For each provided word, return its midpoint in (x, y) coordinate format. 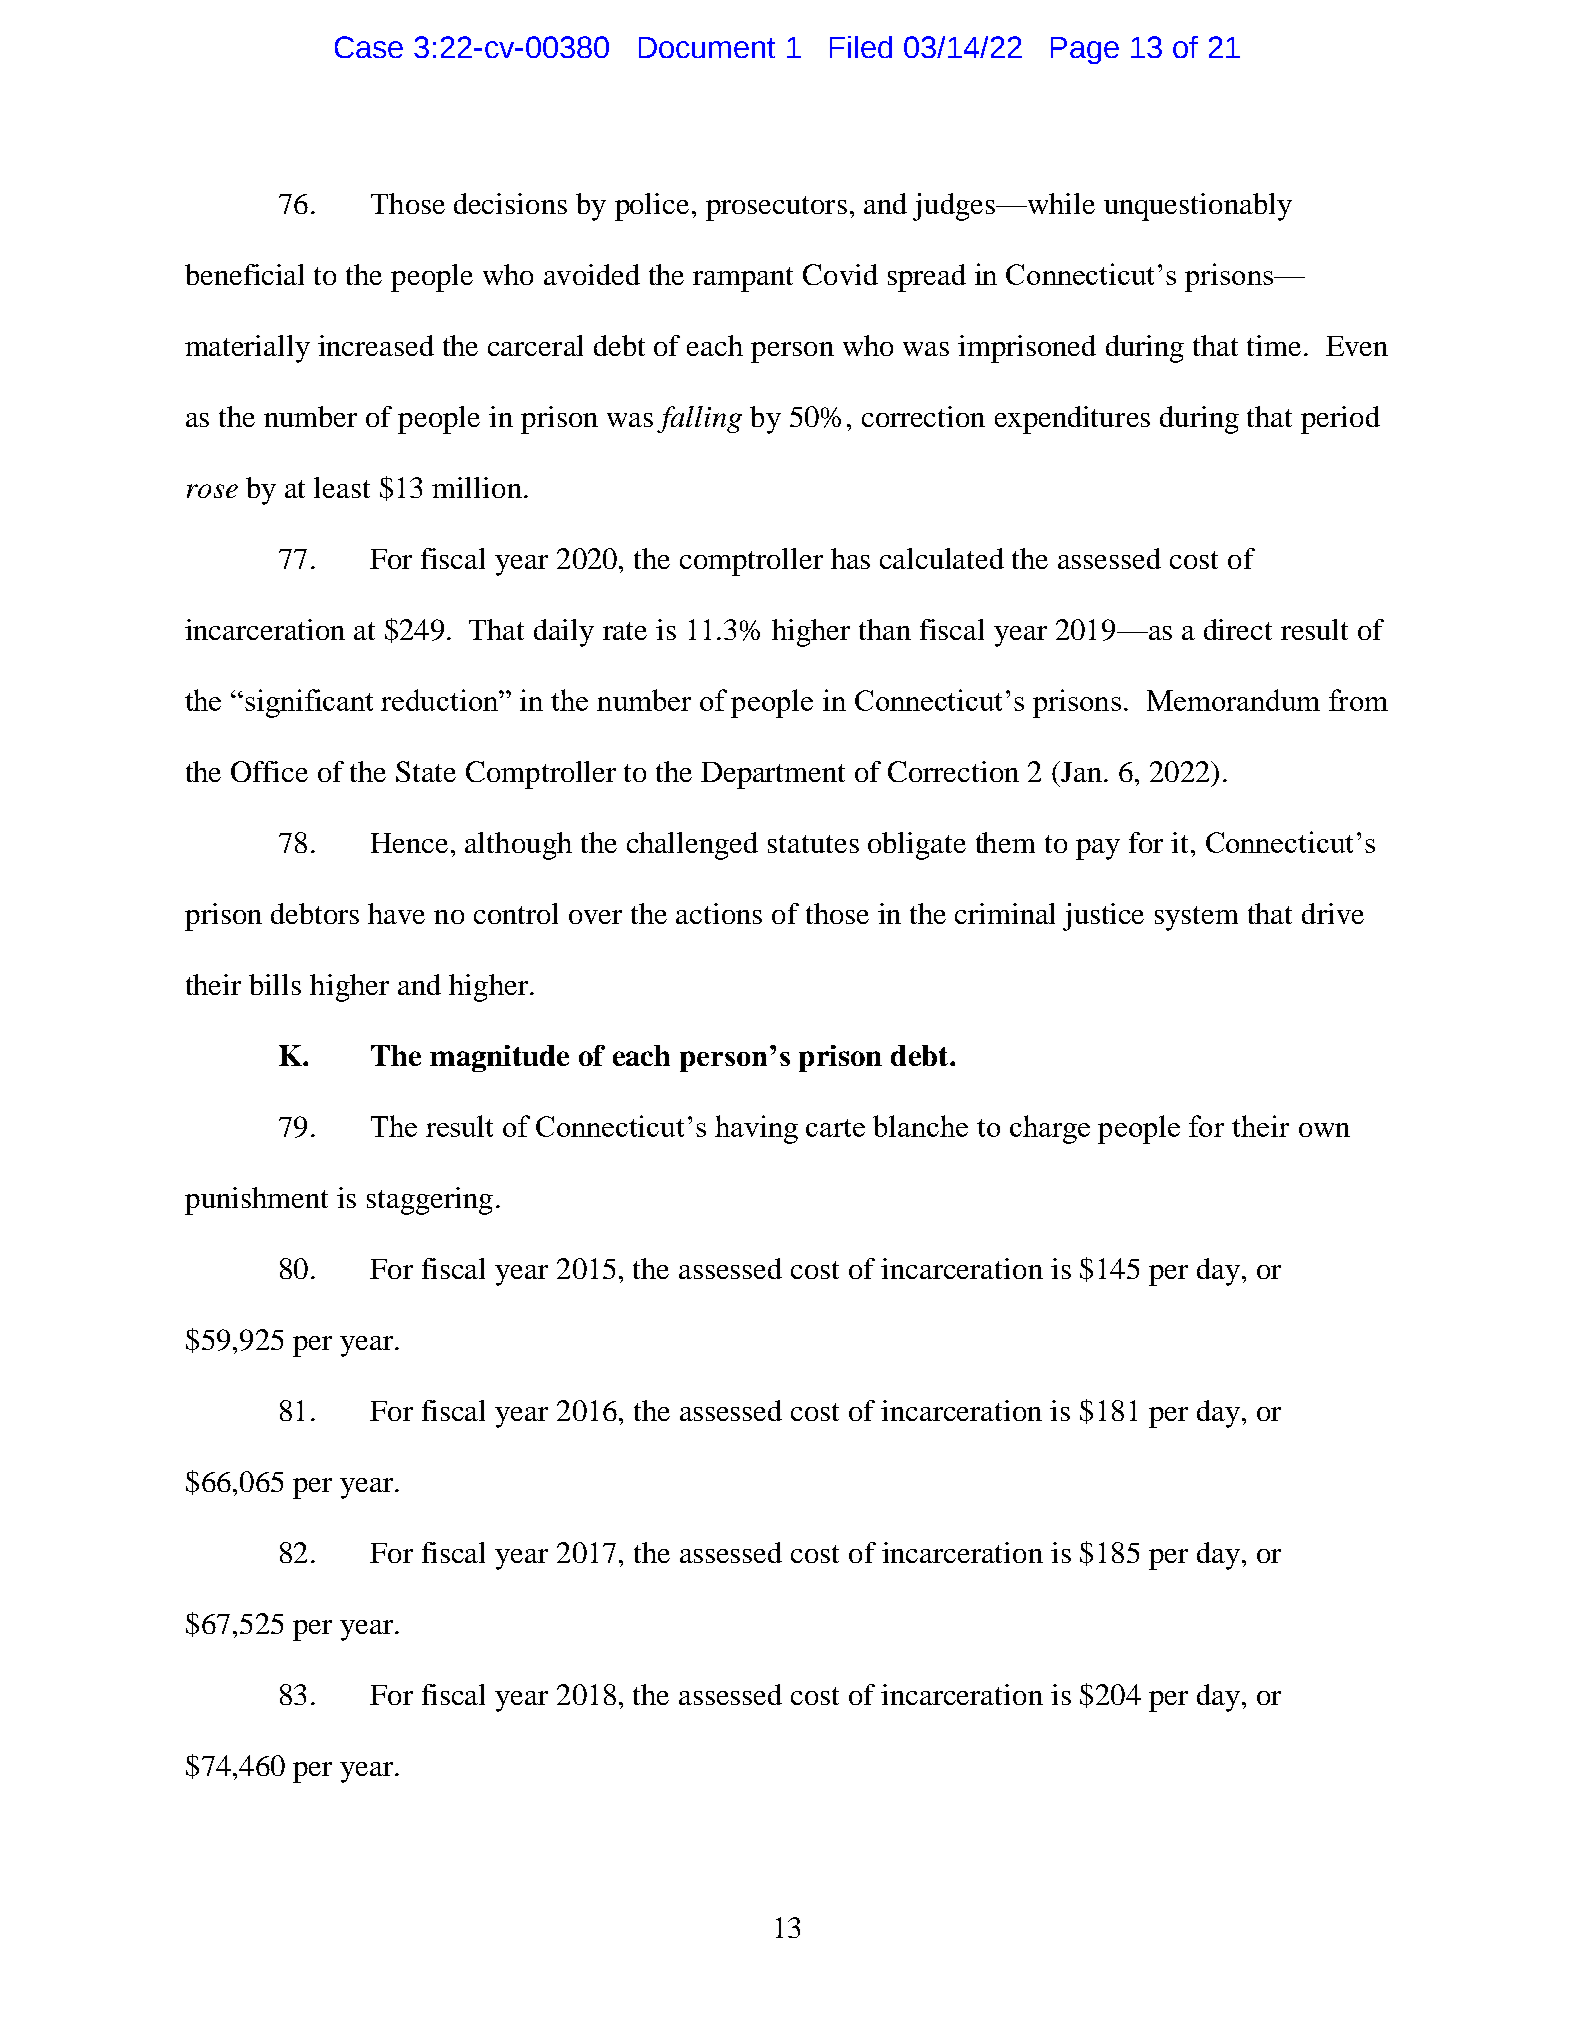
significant (309, 703)
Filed (861, 47)
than (885, 629)
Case (369, 47)
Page (1085, 50)
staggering (430, 1201)
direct (1238, 629)
